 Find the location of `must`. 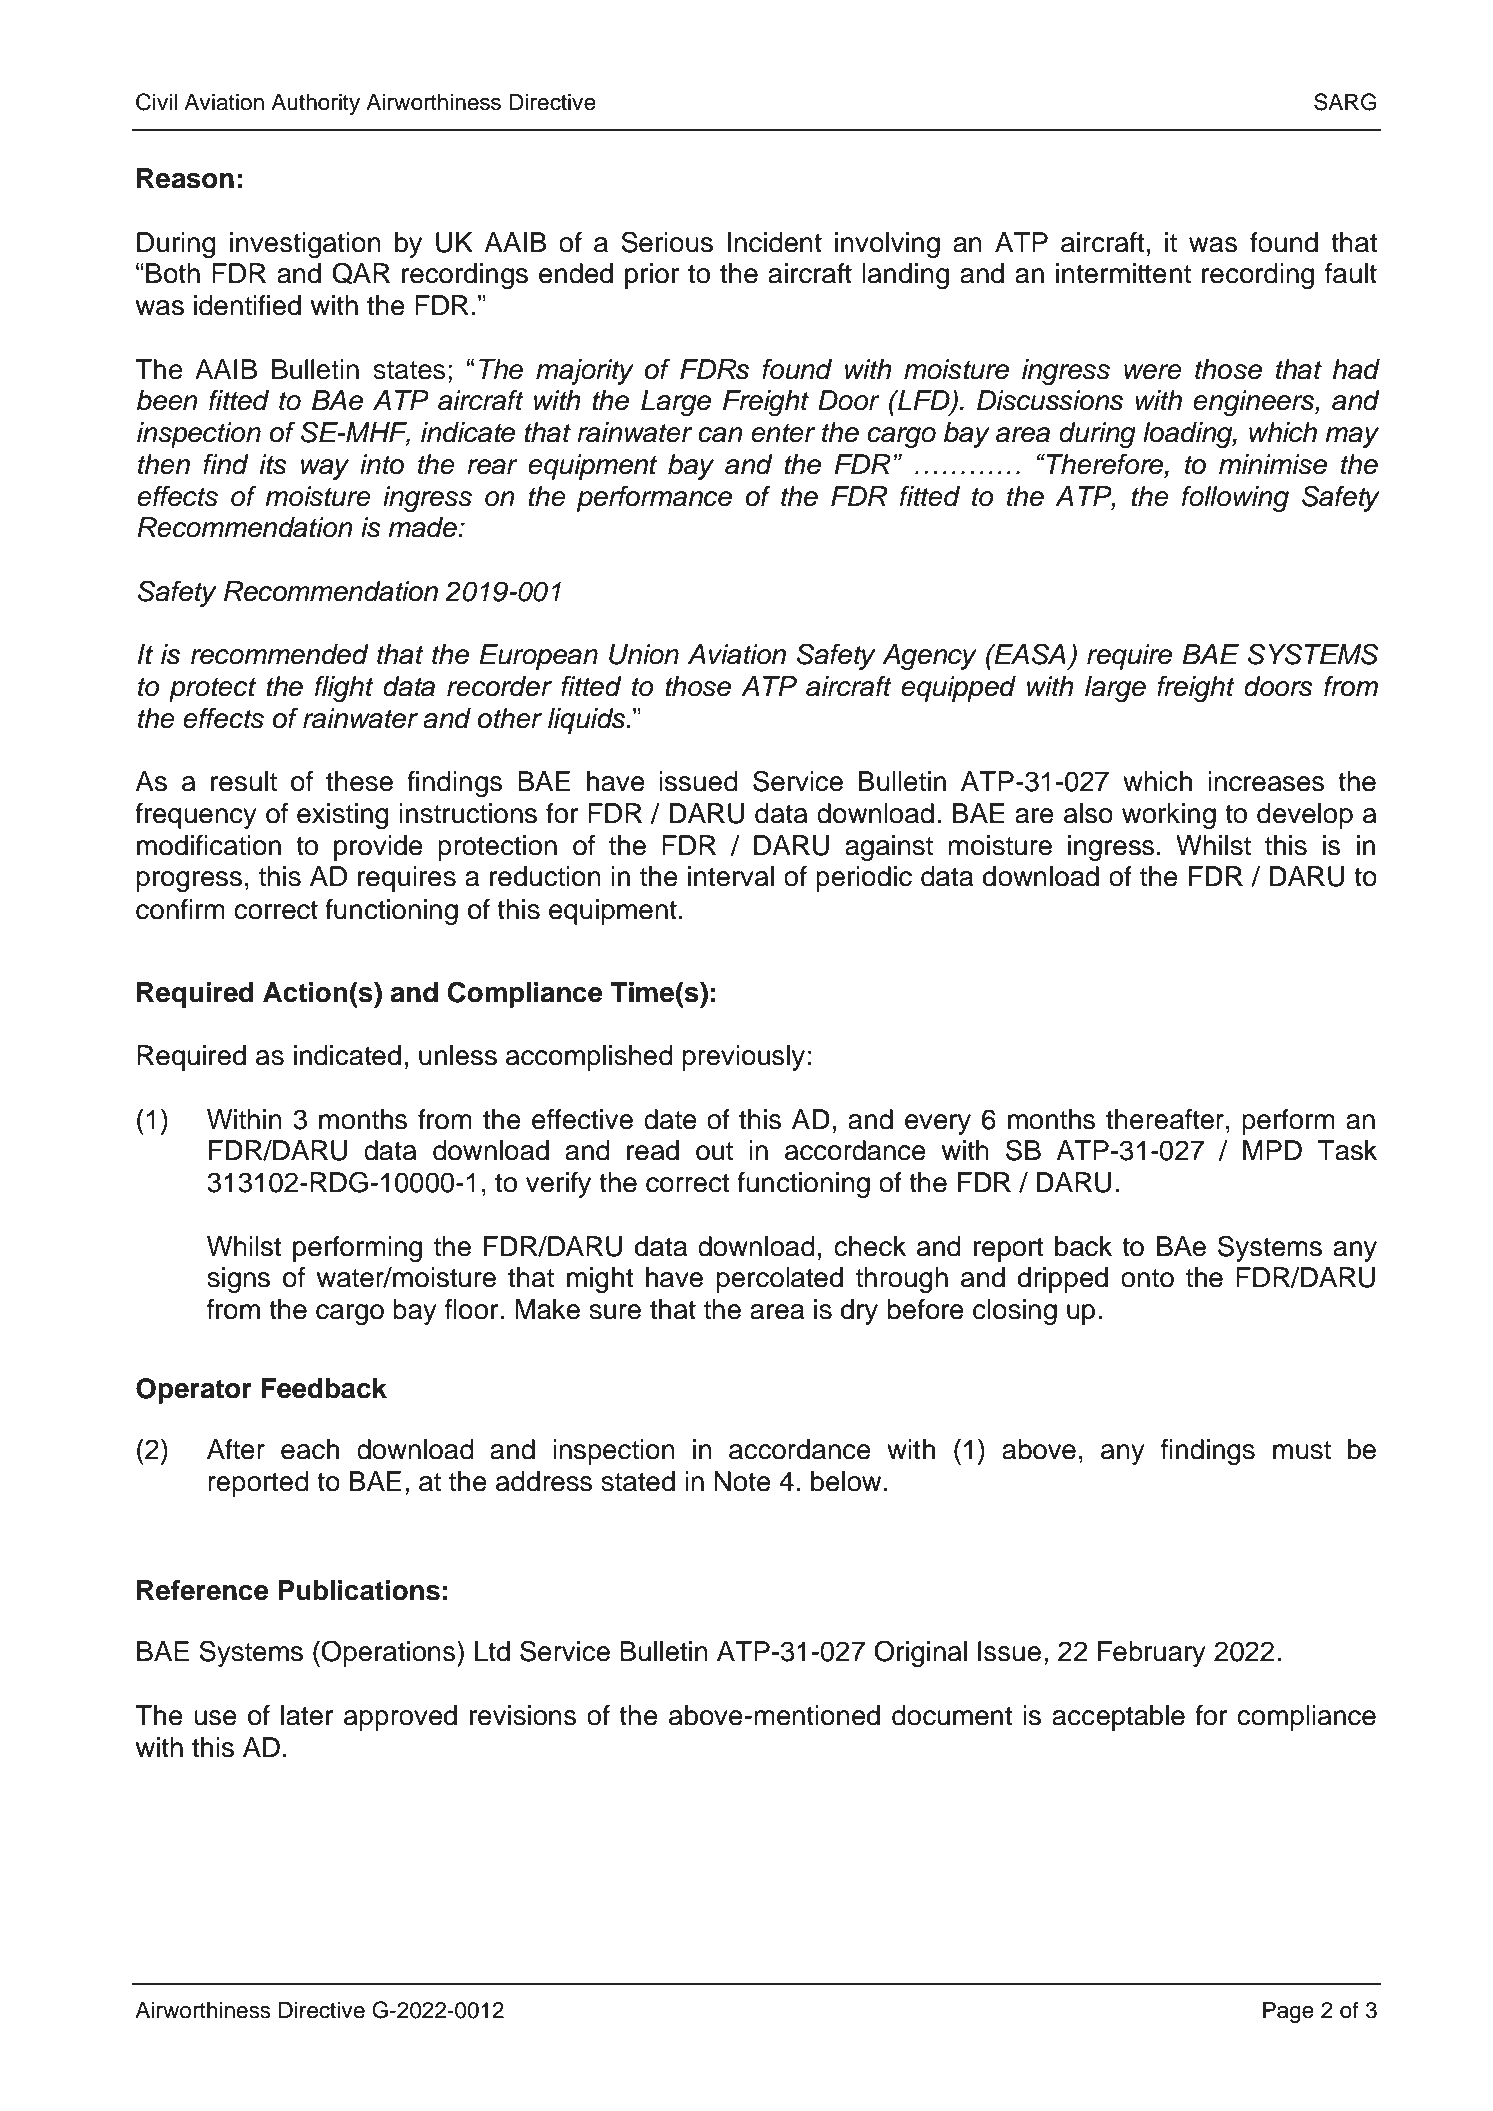

must is located at coordinates (1302, 1450).
